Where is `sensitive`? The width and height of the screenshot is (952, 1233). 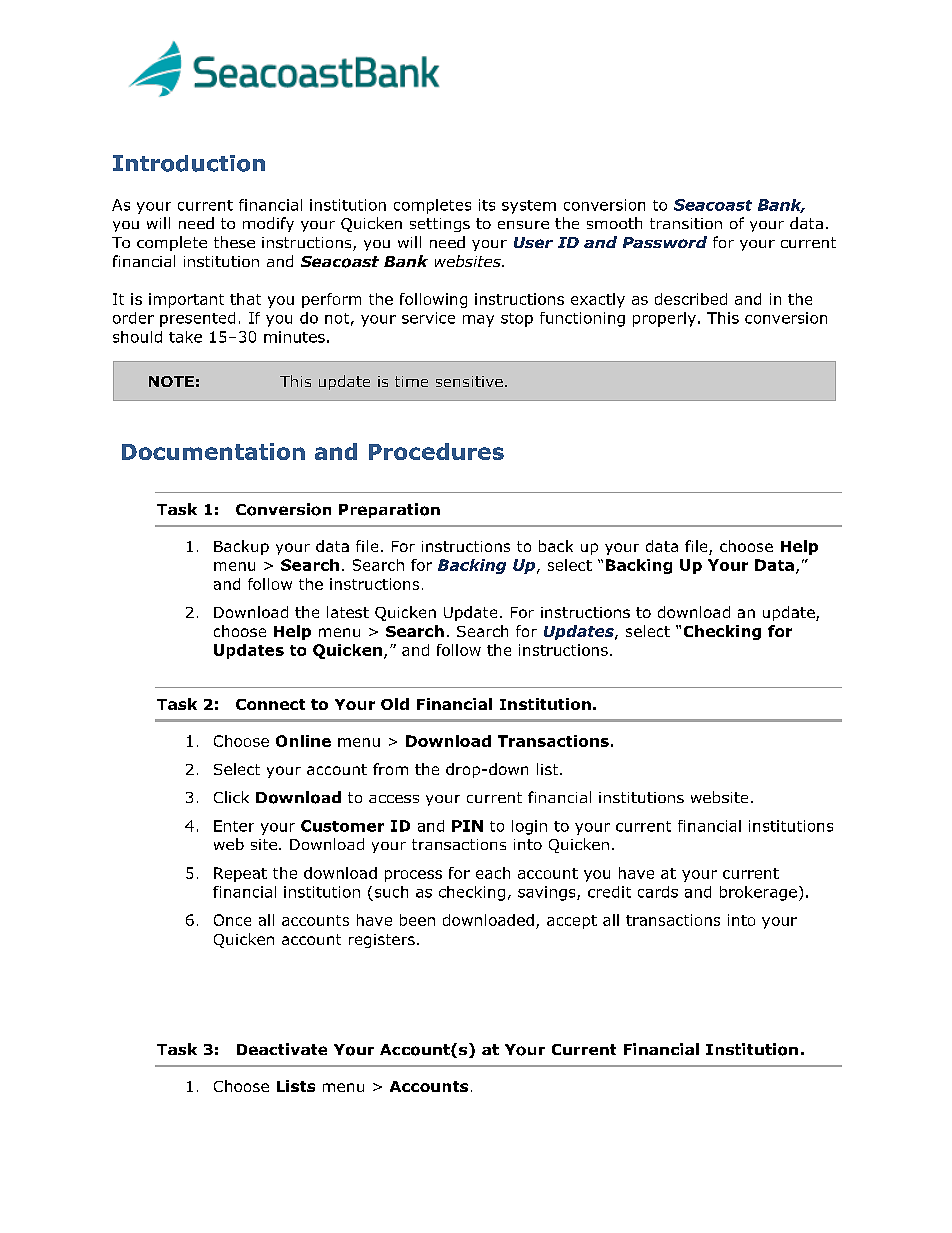
sensitive is located at coordinates (469, 381).
